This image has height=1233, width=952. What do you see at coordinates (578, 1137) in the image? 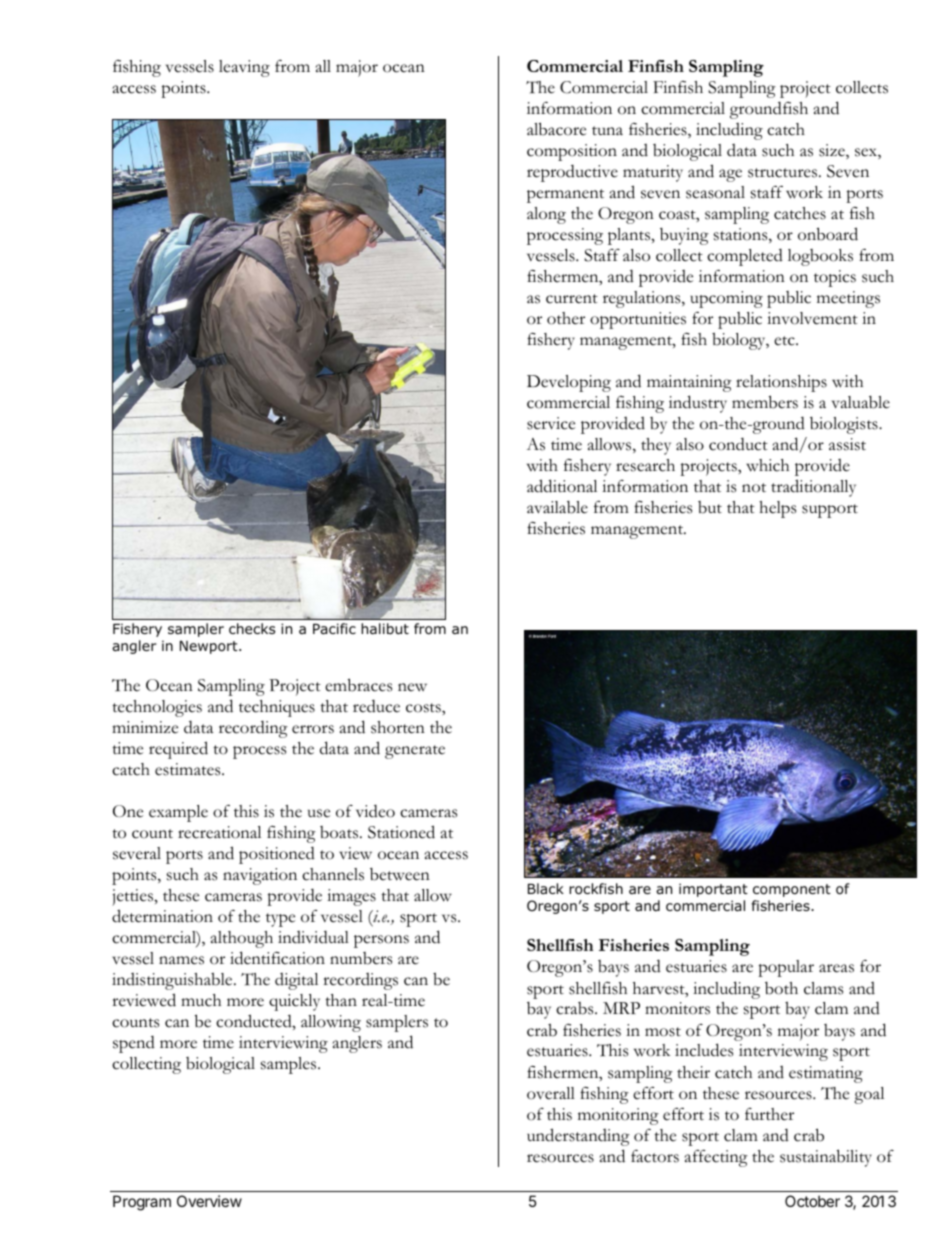
I see `understanding` at bounding box center [578, 1137].
